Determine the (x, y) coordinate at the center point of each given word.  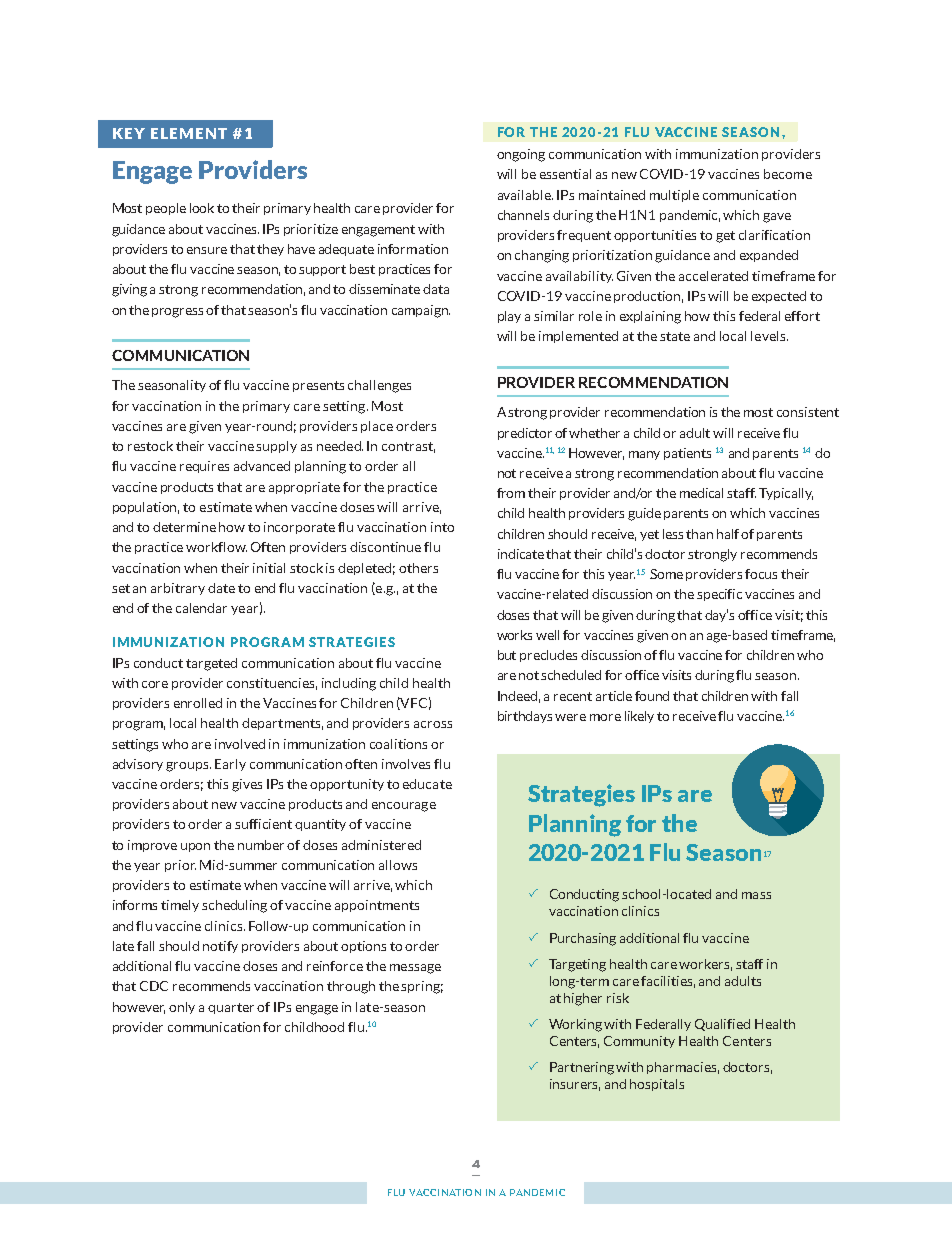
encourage (404, 807)
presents (318, 386)
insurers (575, 1085)
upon (195, 847)
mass (756, 895)
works (514, 635)
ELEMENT (189, 133)
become (788, 174)
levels (768, 336)
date (221, 588)
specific (719, 595)
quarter (231, 1008)
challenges (379, 386)
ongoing (521, 155)
